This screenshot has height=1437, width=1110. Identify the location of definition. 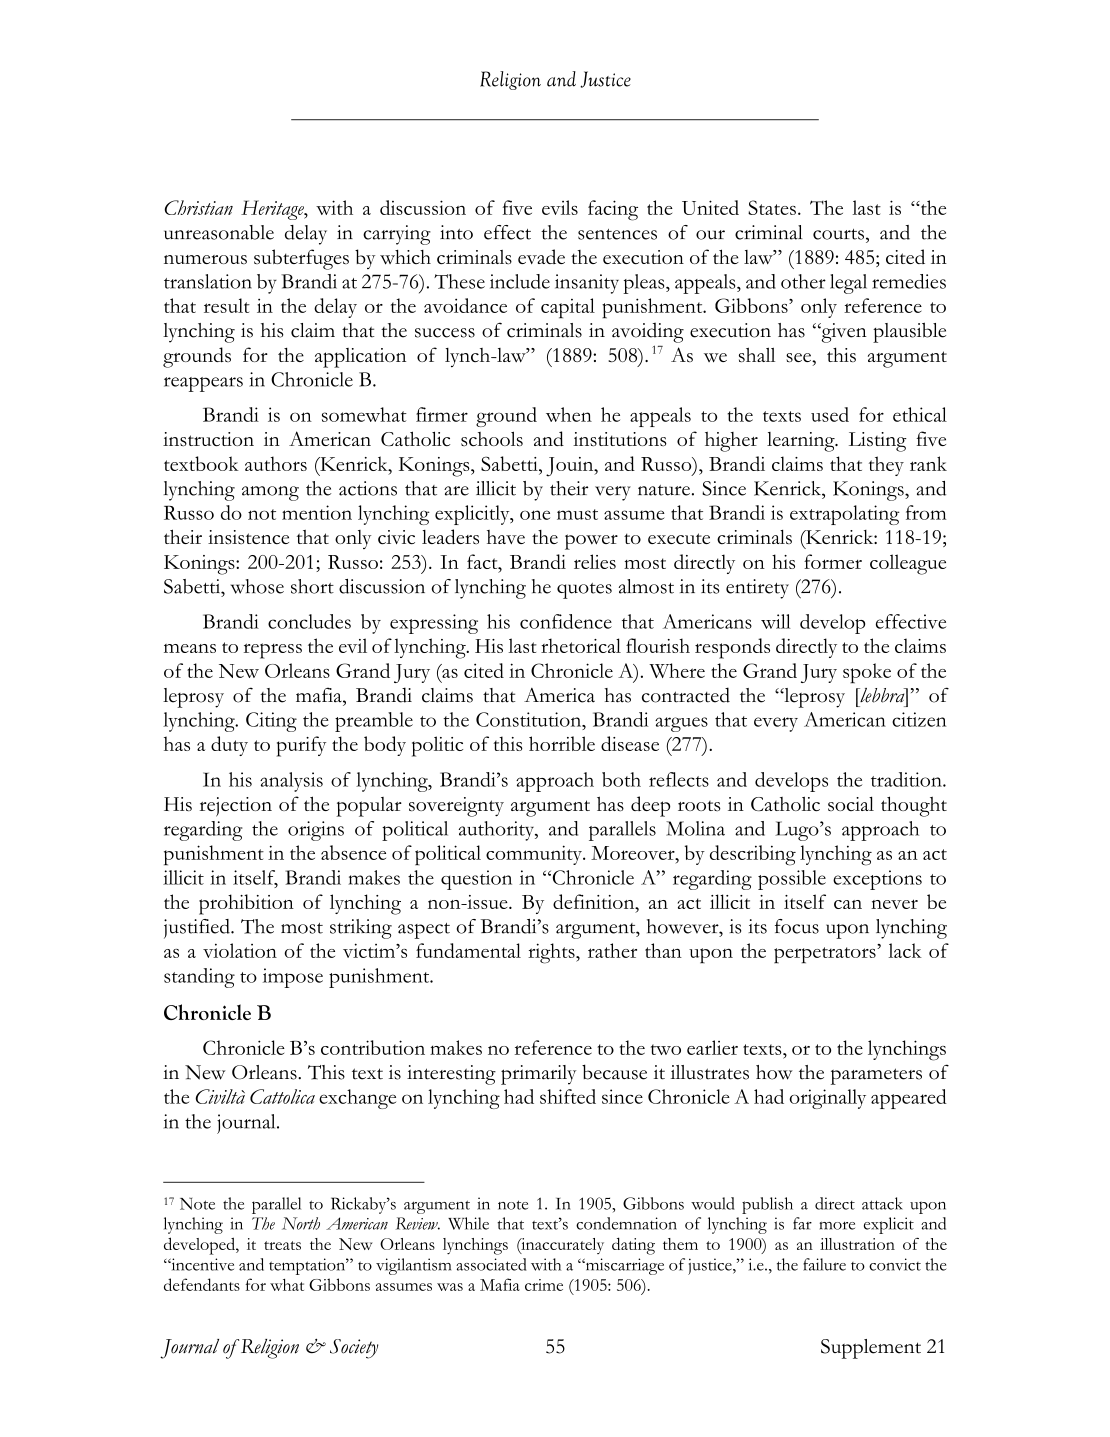
(595, 903).
